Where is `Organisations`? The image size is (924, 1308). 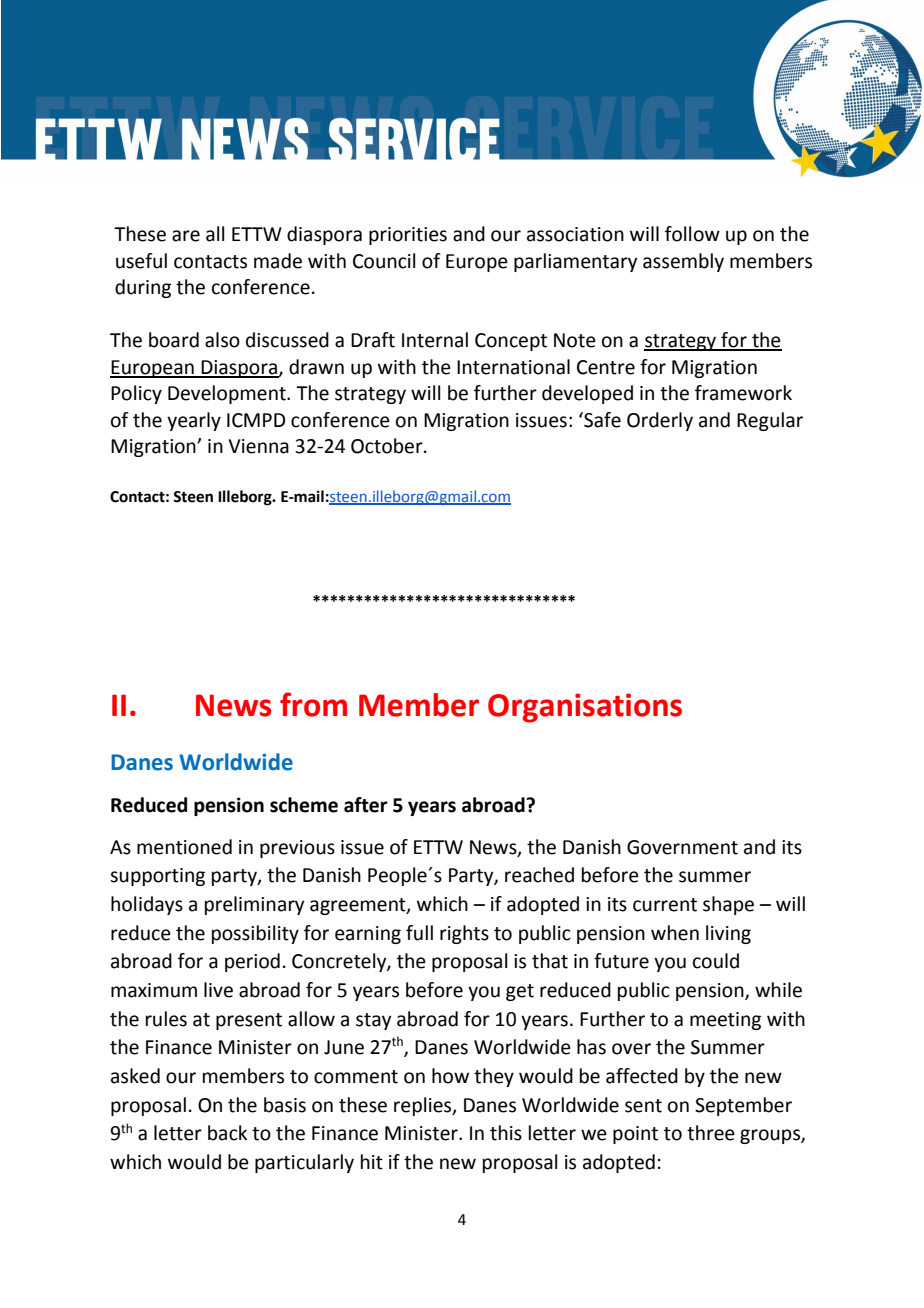 Organisations is located at coordinates (585, 708).
